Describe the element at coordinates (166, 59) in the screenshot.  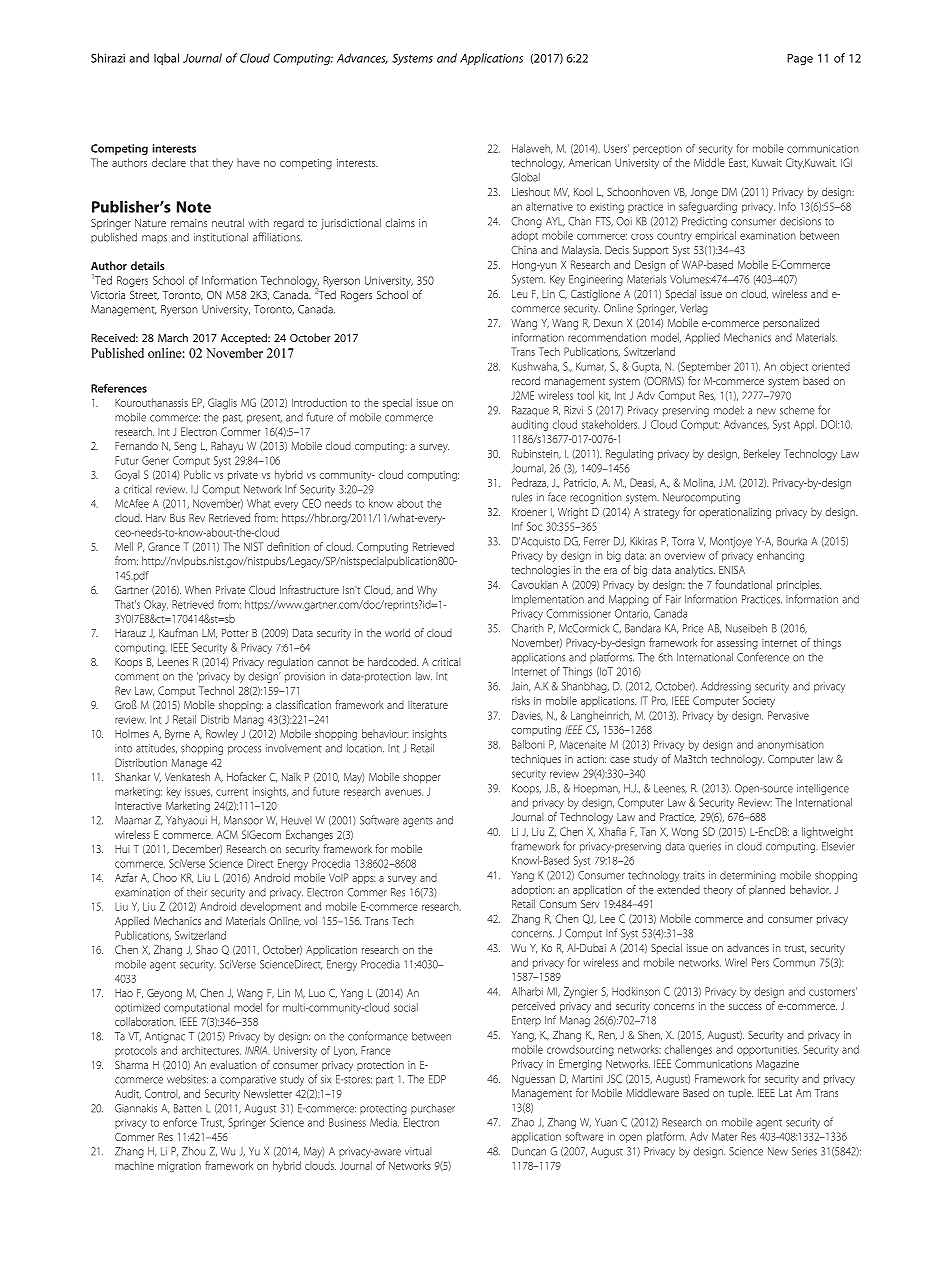
I see `Iqbal` at that location.
